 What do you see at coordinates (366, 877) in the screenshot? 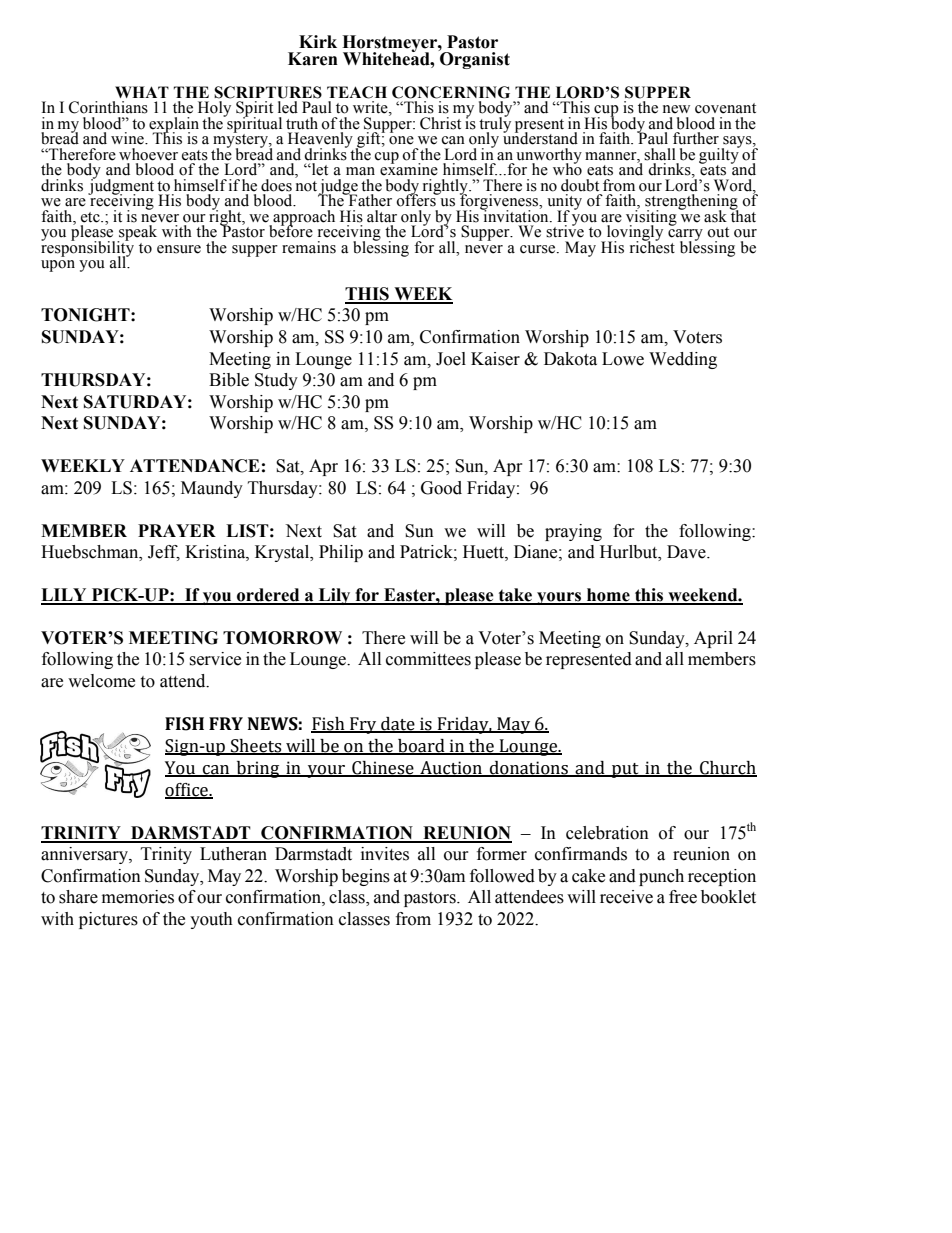
I see `begins` at bounding box center [366, 877].
